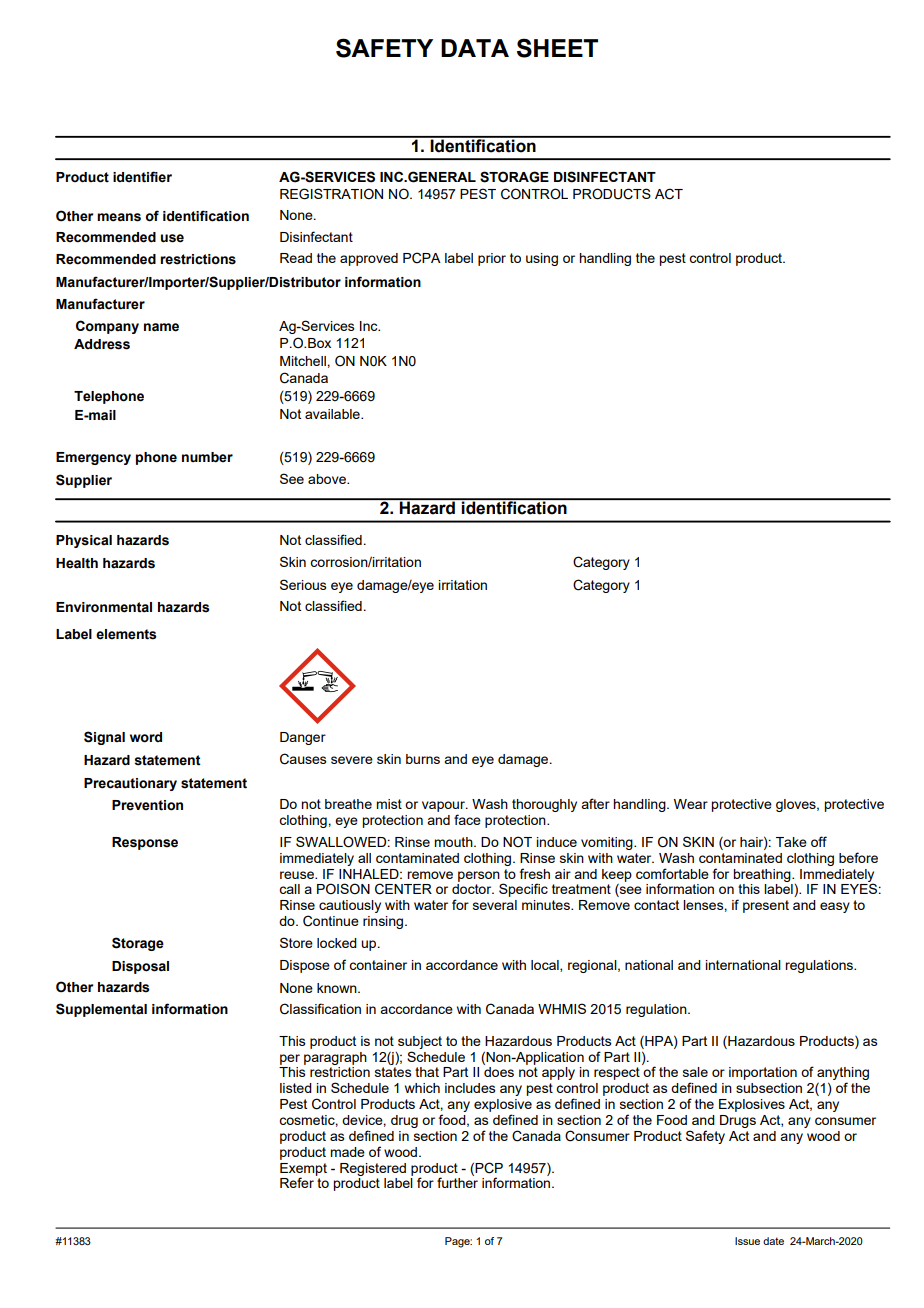 The image size is (924, 1308). Describe the element at coordinates (467, 819) in the screenshot. I see `face` at that location.
